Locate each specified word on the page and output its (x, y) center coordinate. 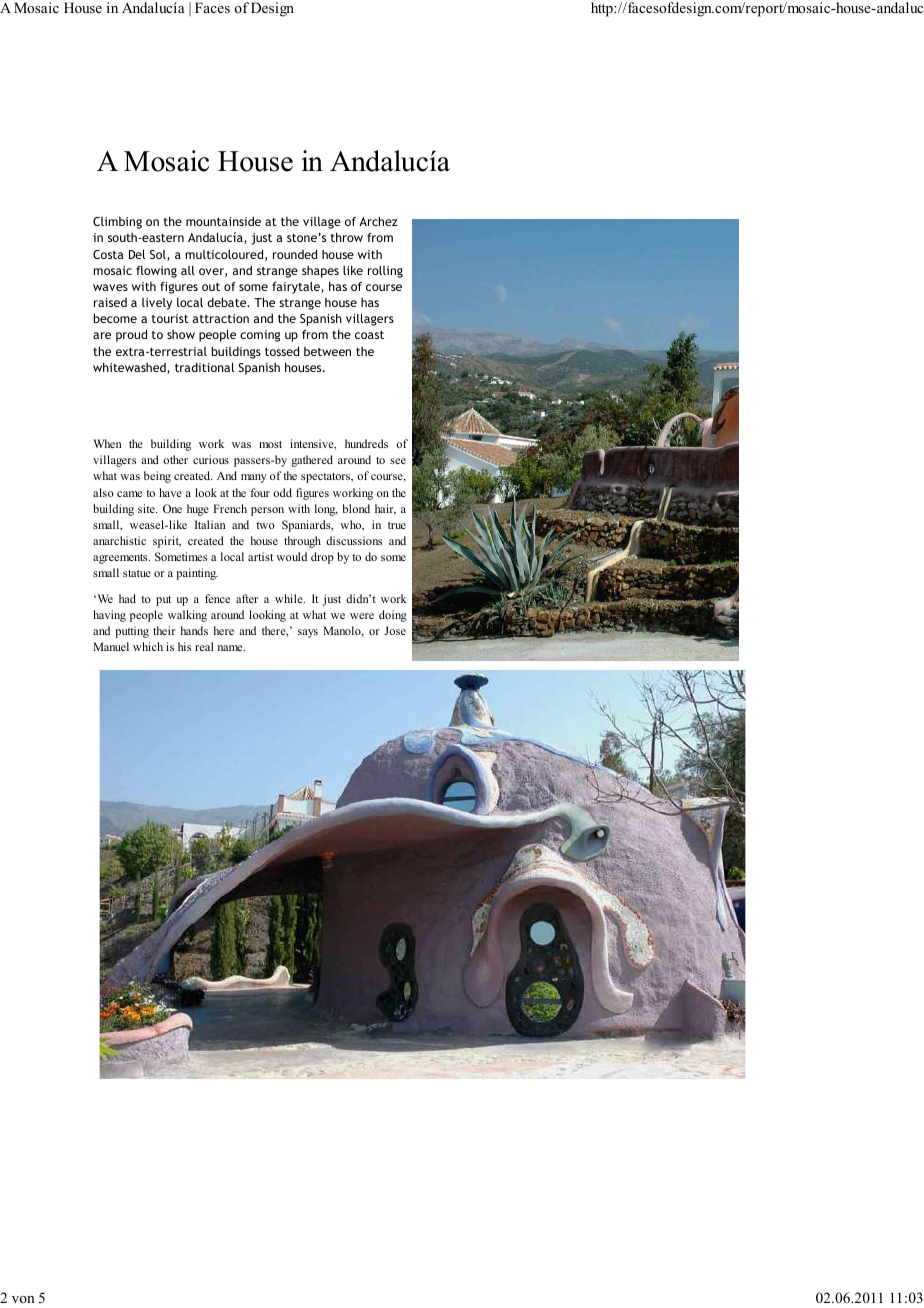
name (231, 648)
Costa (108, 254)
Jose (395, 630)
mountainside (223, 221)
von (23, 1299)
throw (347, 237)
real (204, 646)
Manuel (111, 646)
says (308, 633)
